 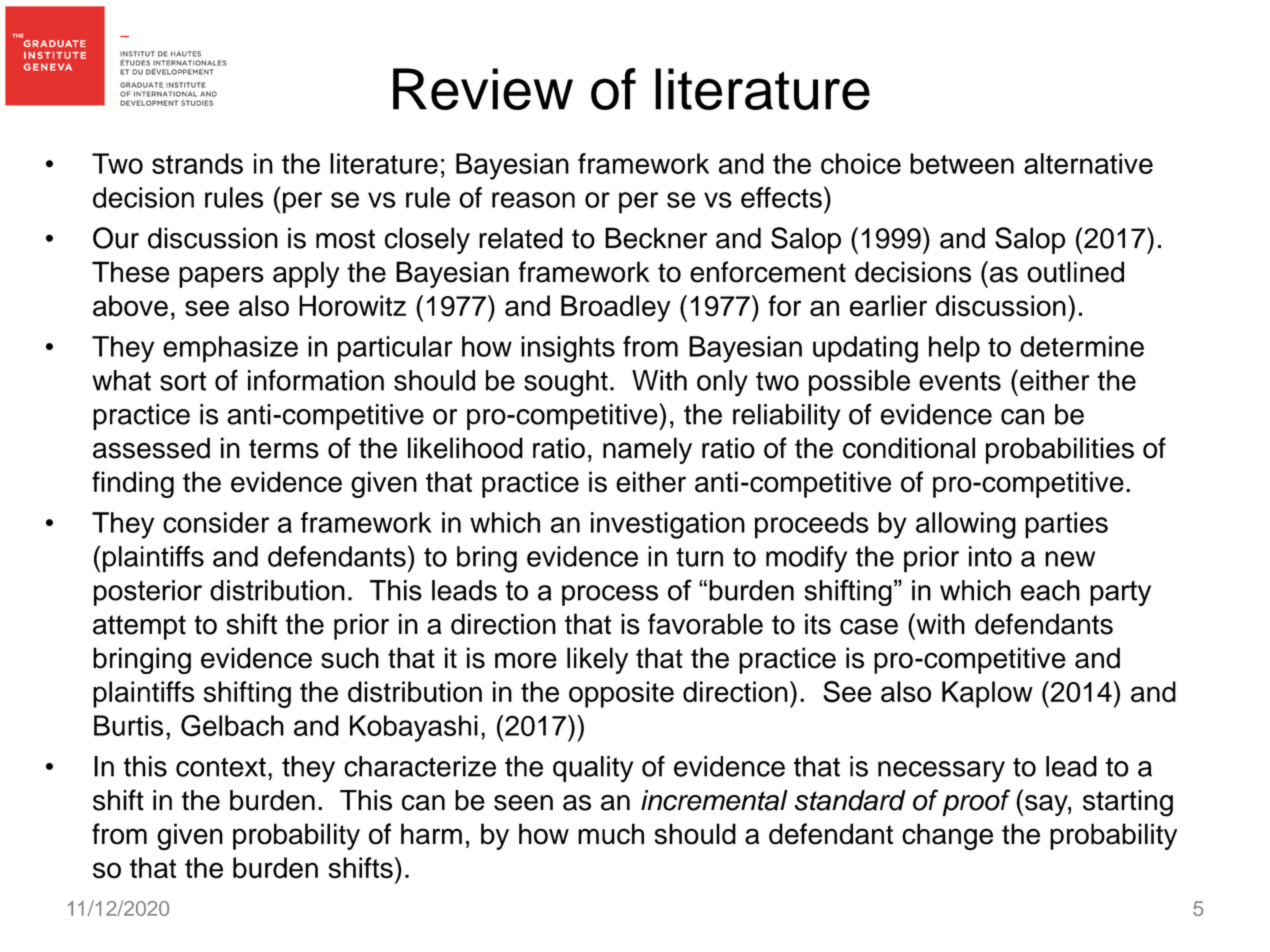 What do you see at coordinates (568, 349) in the document?
I see `insights` at bounding box center [568, 349].
